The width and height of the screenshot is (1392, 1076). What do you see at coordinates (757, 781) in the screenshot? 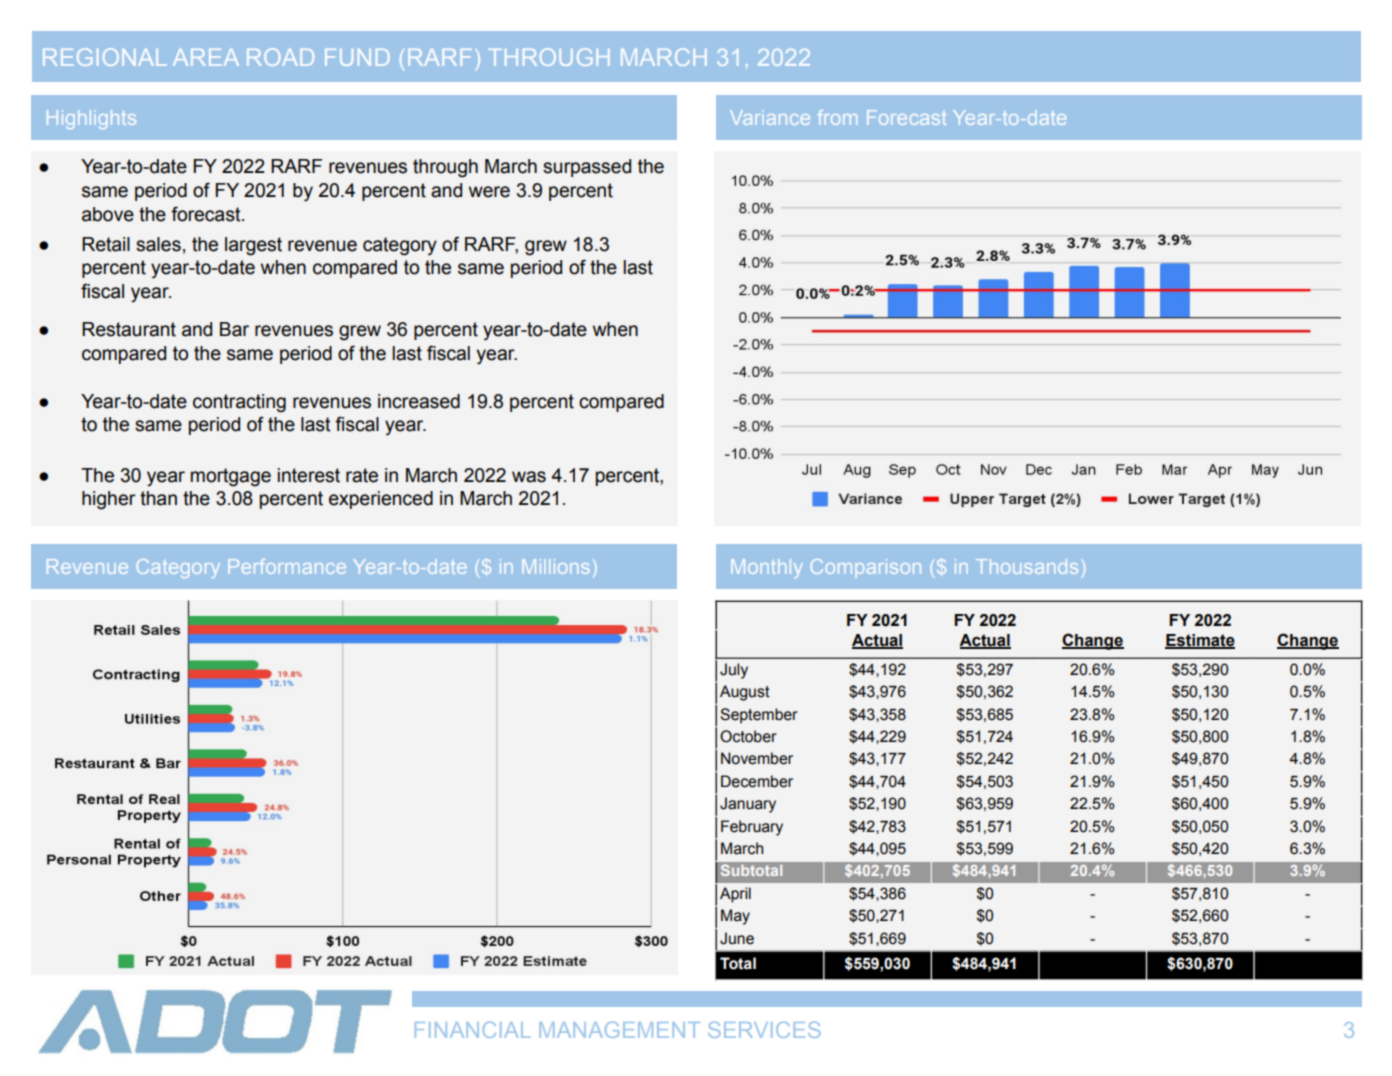
I see `December` at bounding box center [757, 781].
